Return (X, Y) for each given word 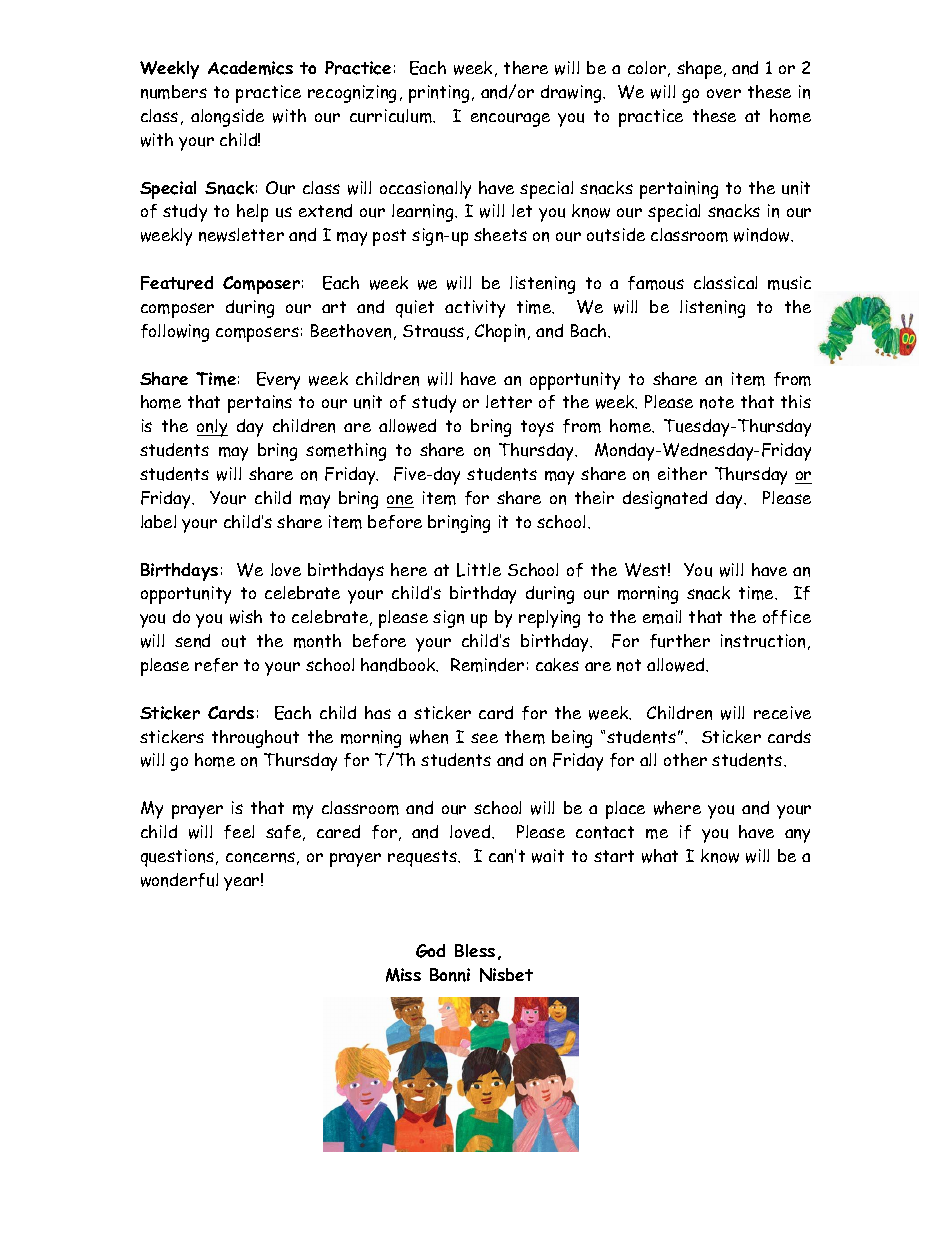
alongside (227, 118)
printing (439, 94)
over (724, 93)
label (158, 521)
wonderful (179, 880)
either (682, 473)
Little (479, 570)
